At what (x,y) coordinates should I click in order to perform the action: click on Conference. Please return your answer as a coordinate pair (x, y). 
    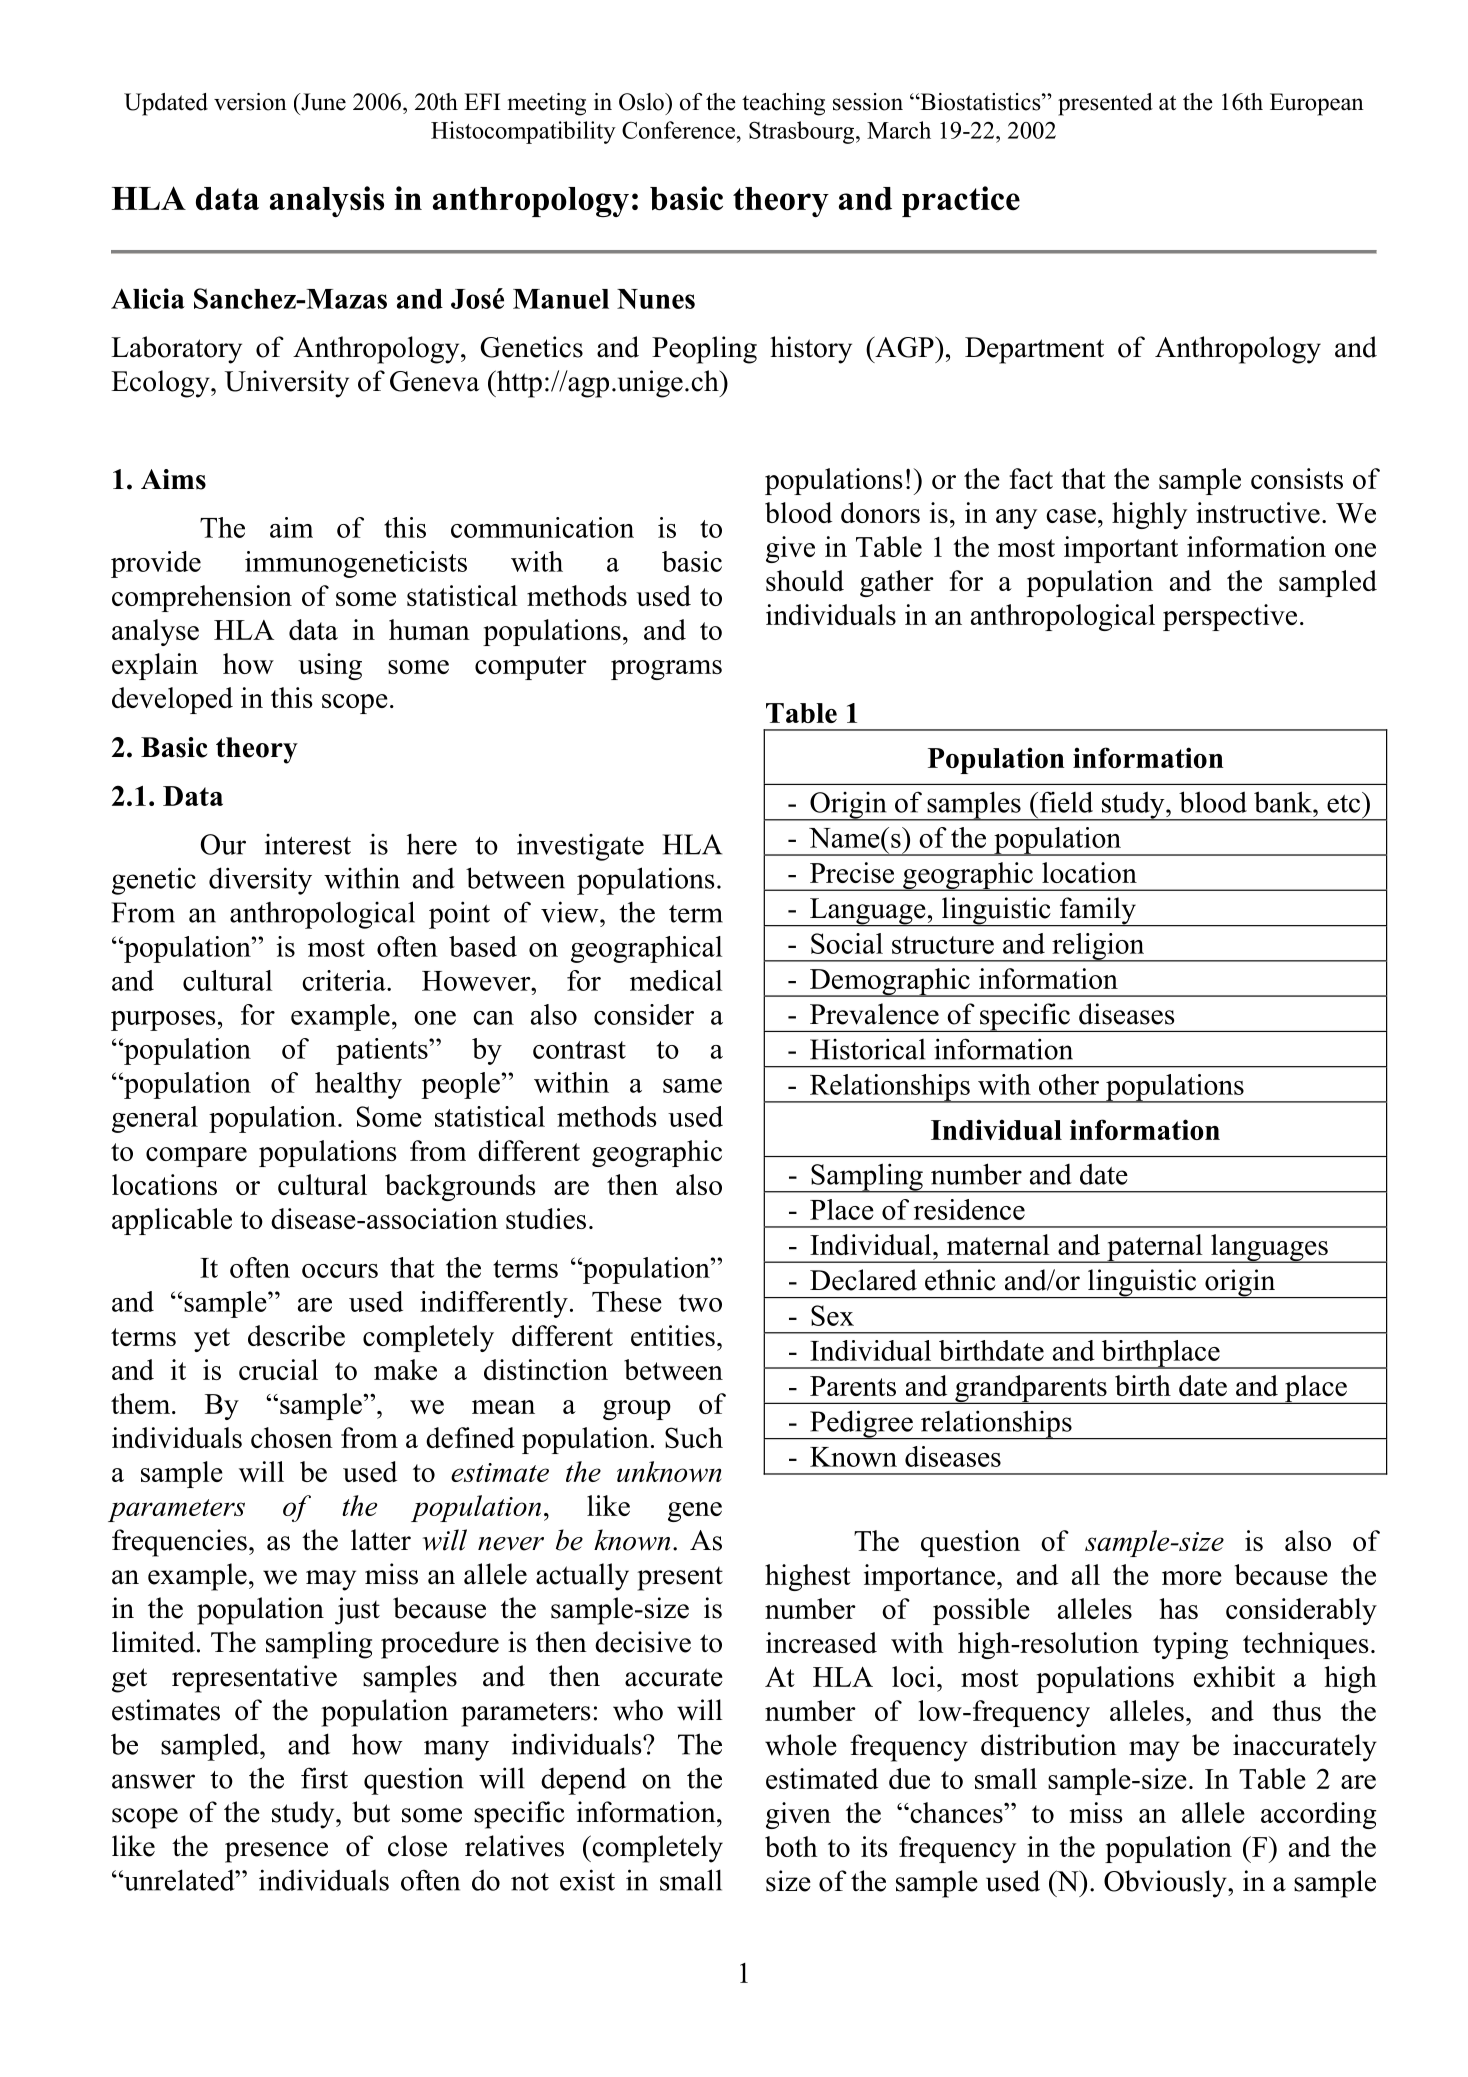
    Looking at the image, I should click on (678, 130).
